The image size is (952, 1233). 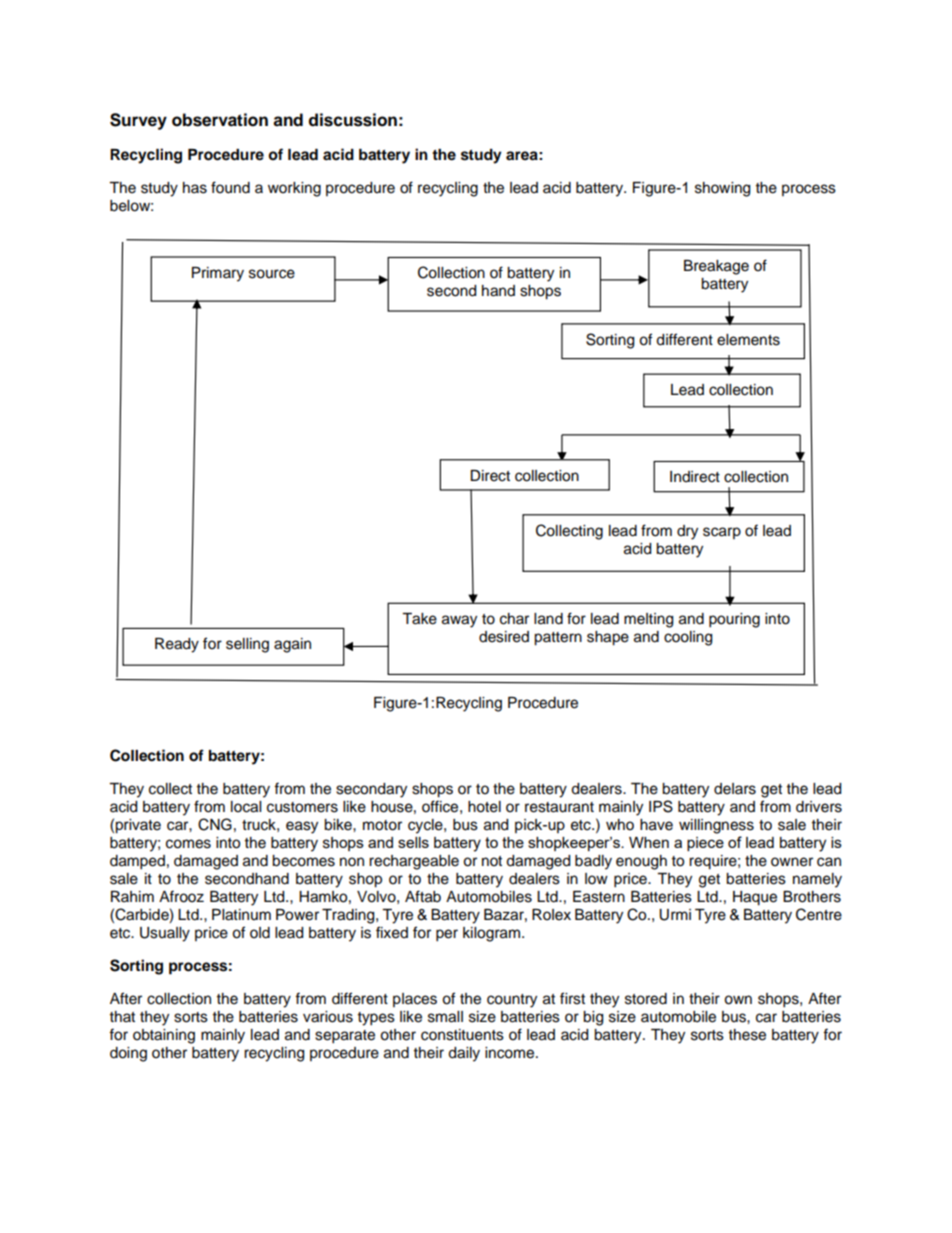 What do you see at coordinates (164, 1036) in the screenshot?
I see `obtaining` at bounding box center [164, 1036].
